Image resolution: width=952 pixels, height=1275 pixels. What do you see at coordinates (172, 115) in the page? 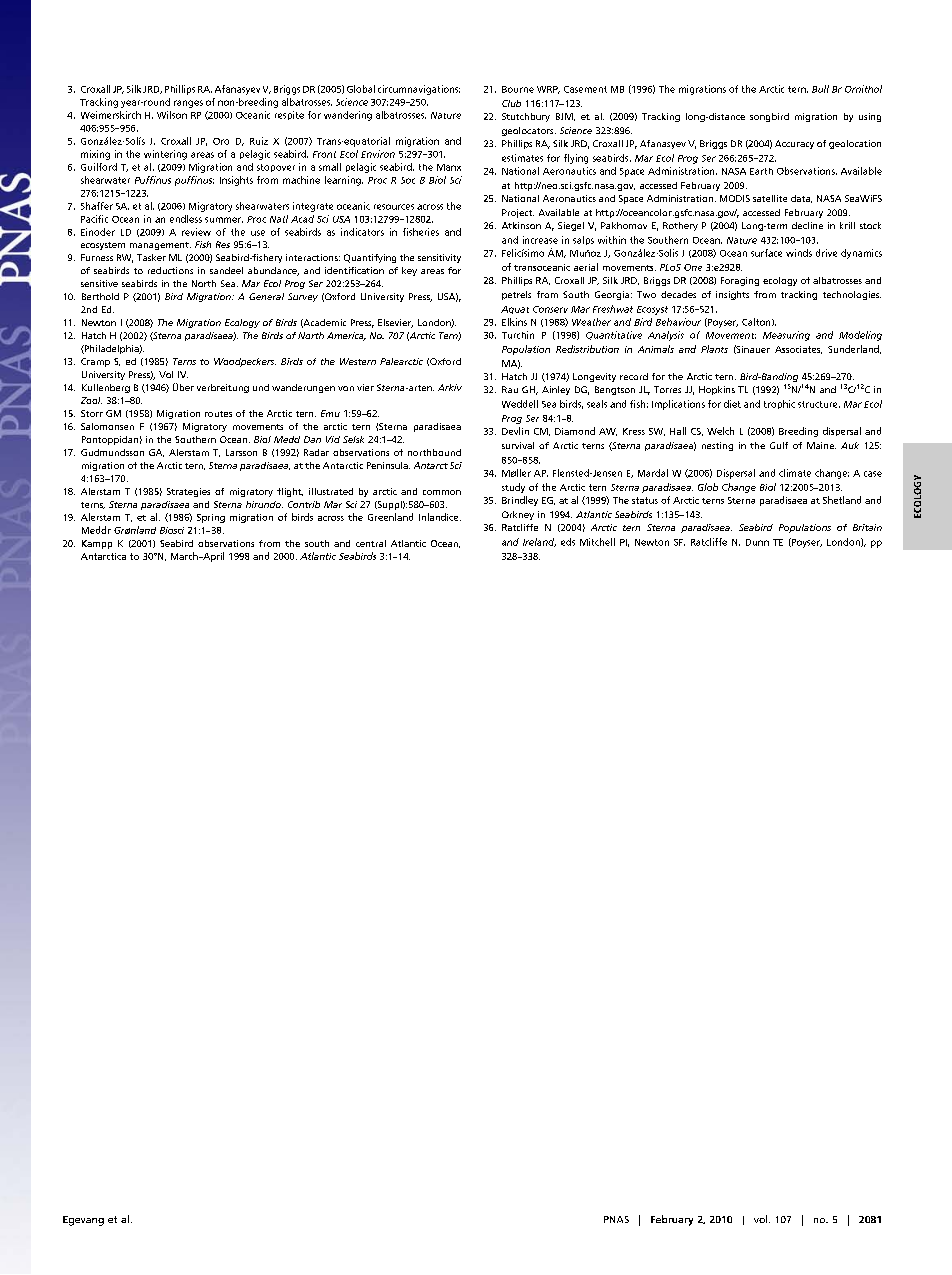
I see `Wilson` at bounding box center [172, 115].
